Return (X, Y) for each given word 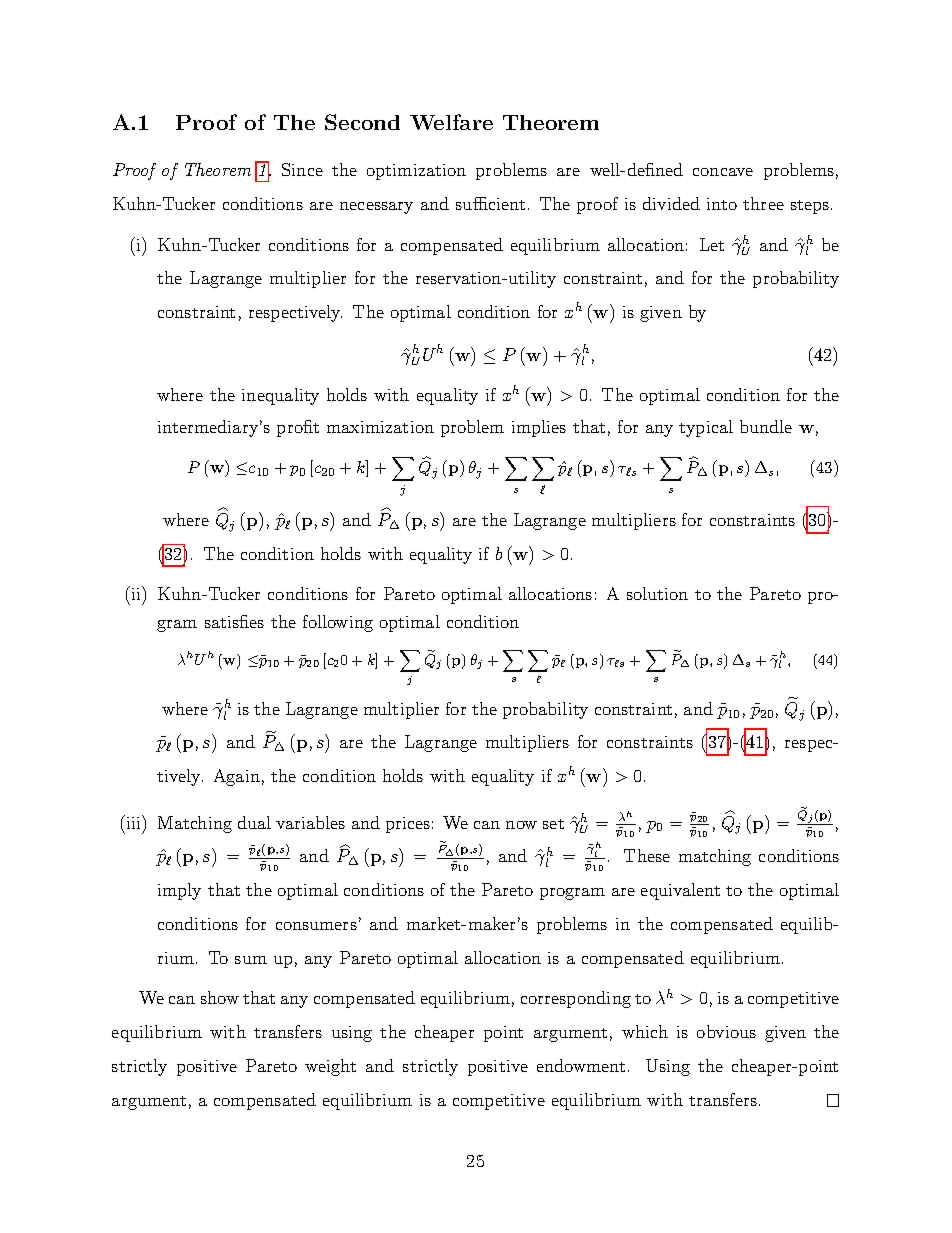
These (647, 855)
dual (254, 822)
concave (723, 172)
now (521, 825)
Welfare (451, 122)
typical (706, 428)
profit (298, 428)
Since (302, 169)
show (220, 997)
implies (539, 428)
